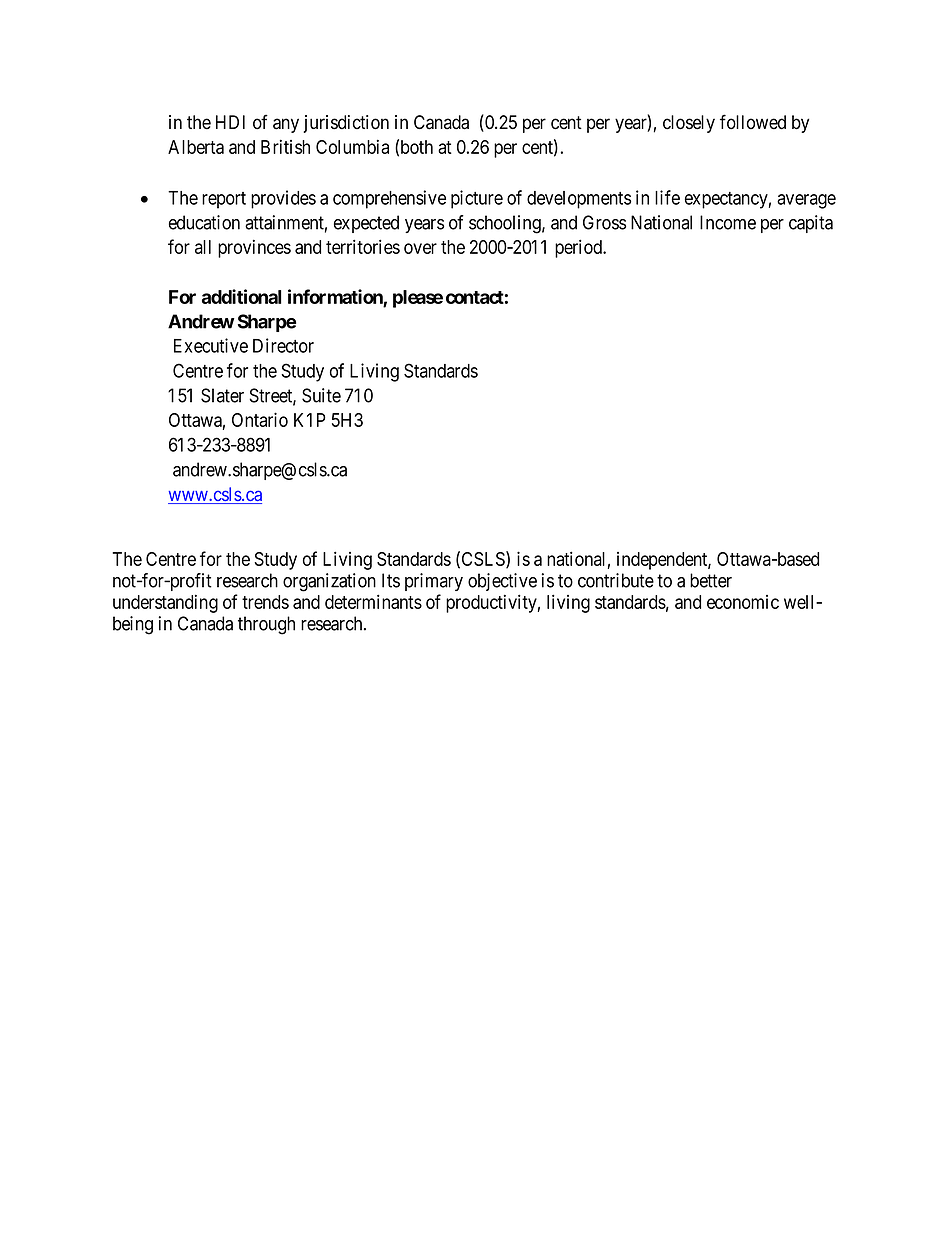  Describe the element at coordinates (321, 395) in the image. I see `Suite` at that location.
